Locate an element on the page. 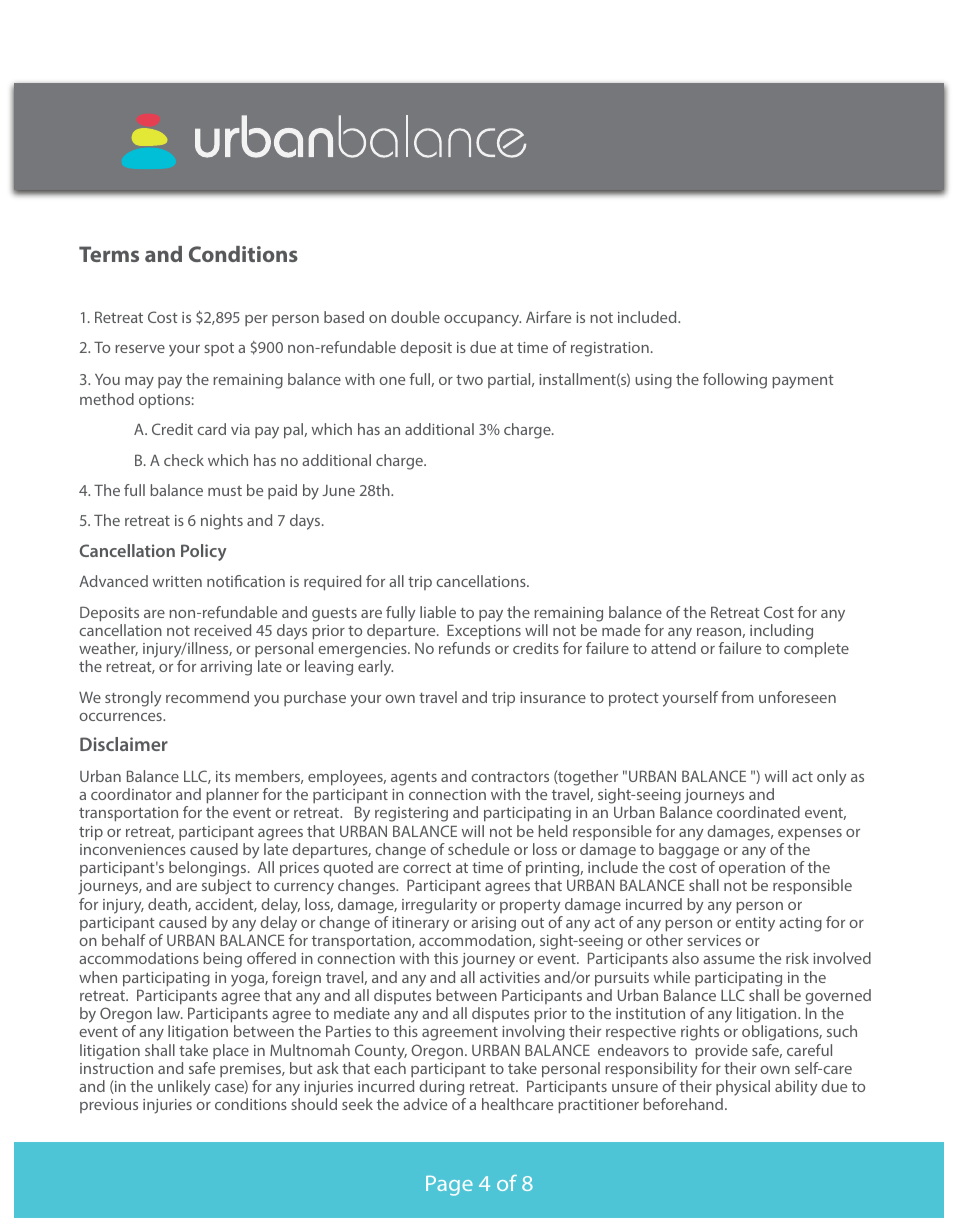 Image resolution: width=958 pixels, height=1232 pixels. received is located at coordinates (222, 630).
